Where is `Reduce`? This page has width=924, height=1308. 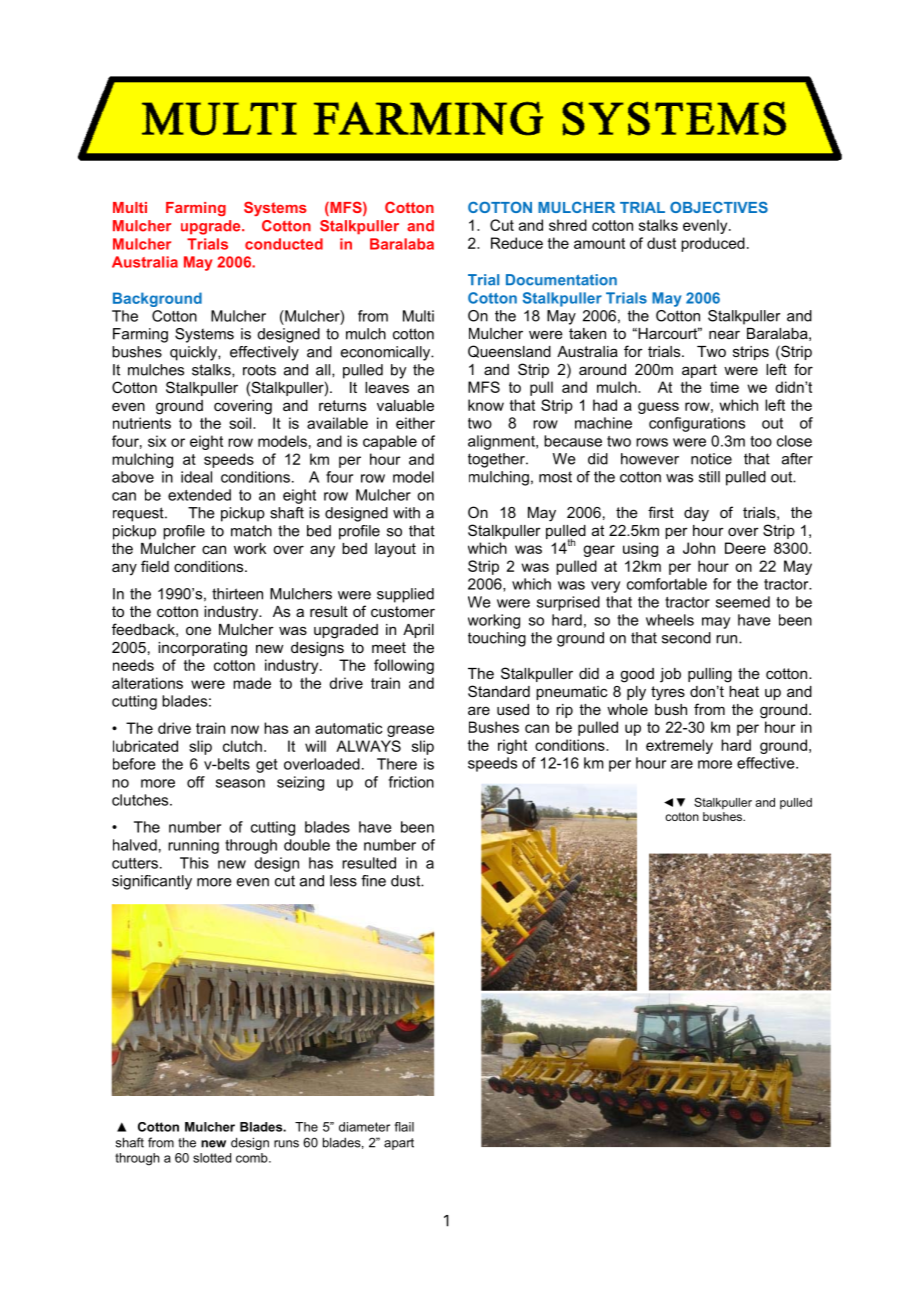
Reduce is located at coordinates (517, 243).
